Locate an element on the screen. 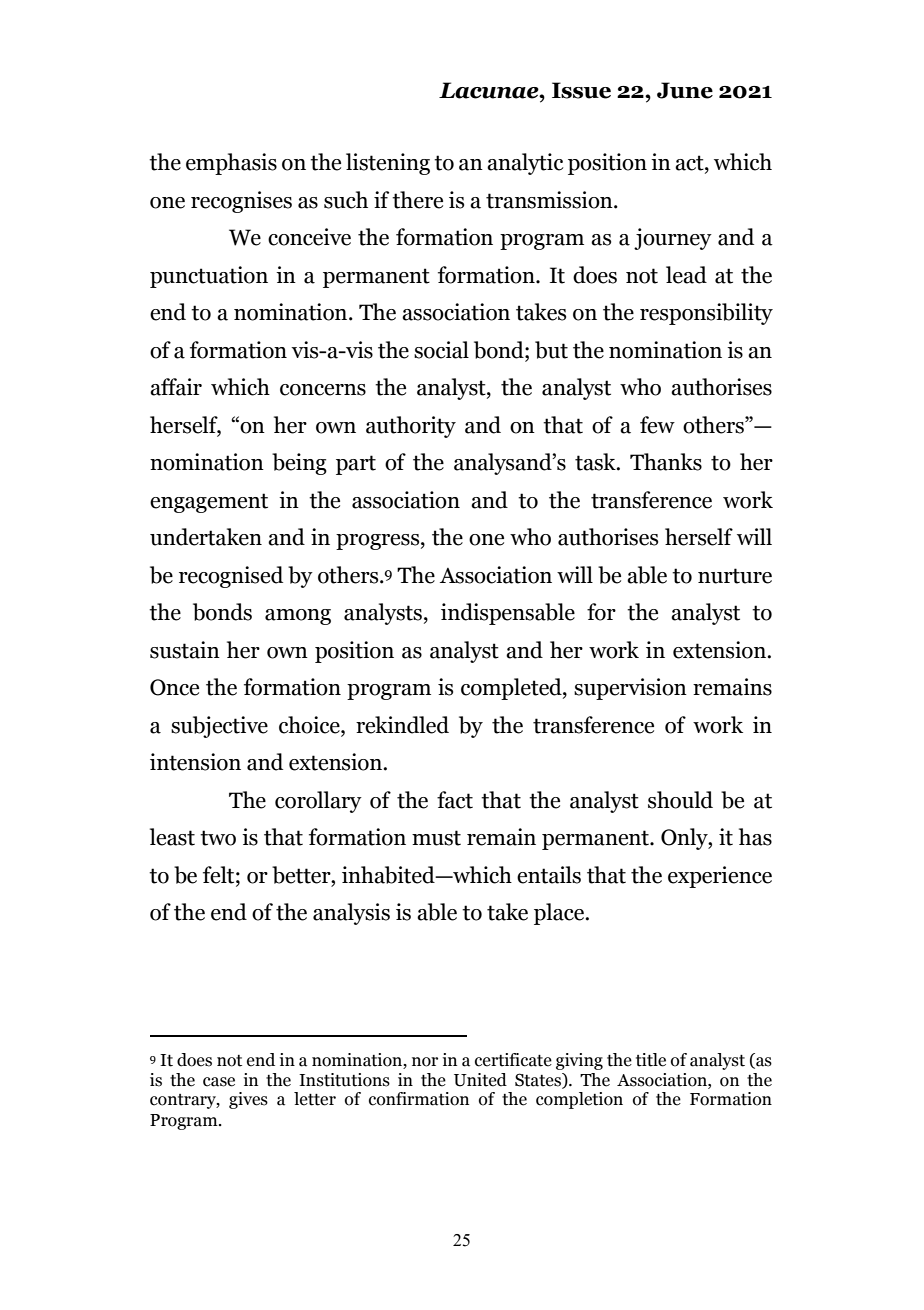 The height and width of the screenshot is (1310, 924). few is located at coordinates (657, 425).
